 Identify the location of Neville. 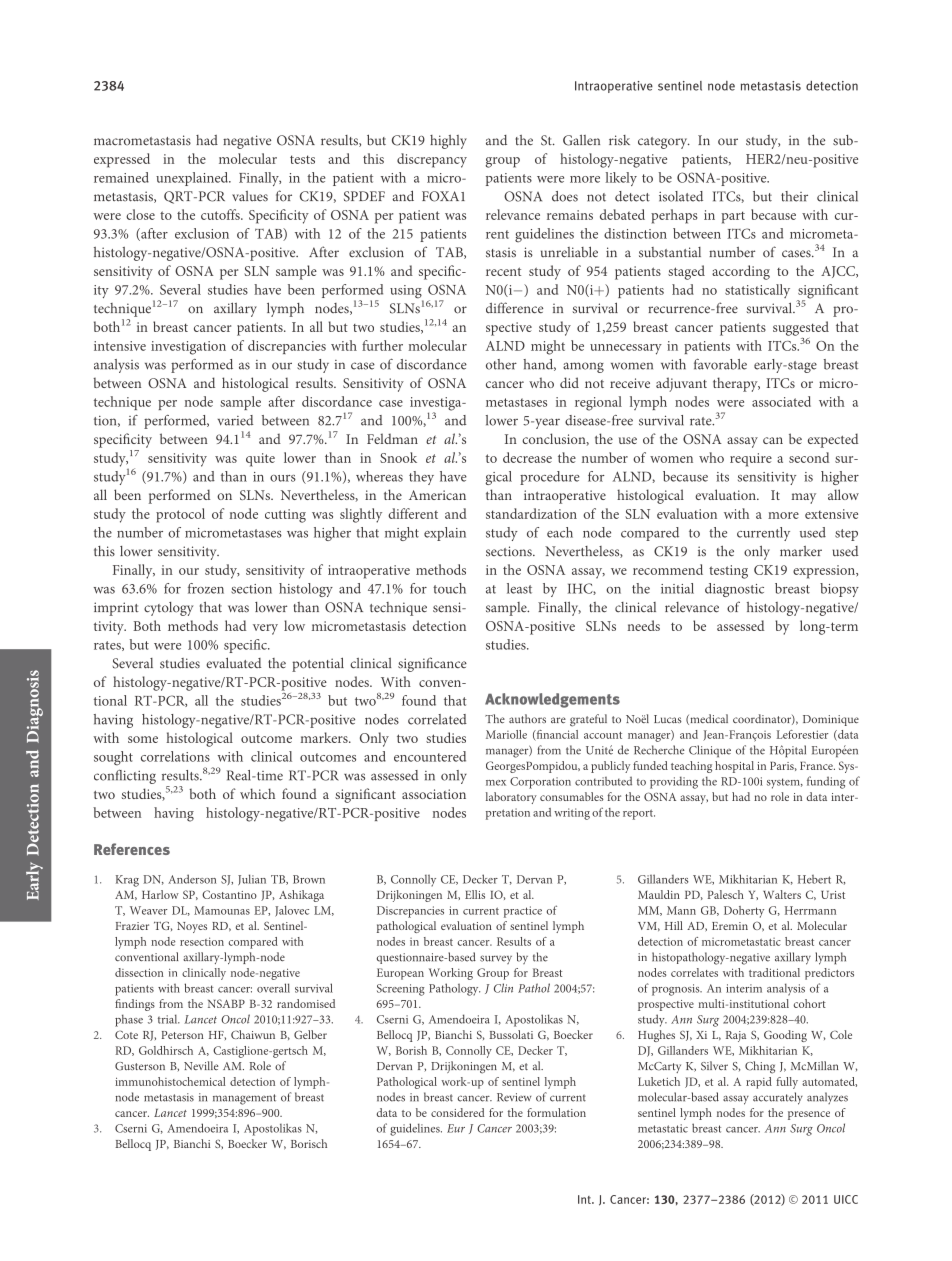
(201, 1065).
